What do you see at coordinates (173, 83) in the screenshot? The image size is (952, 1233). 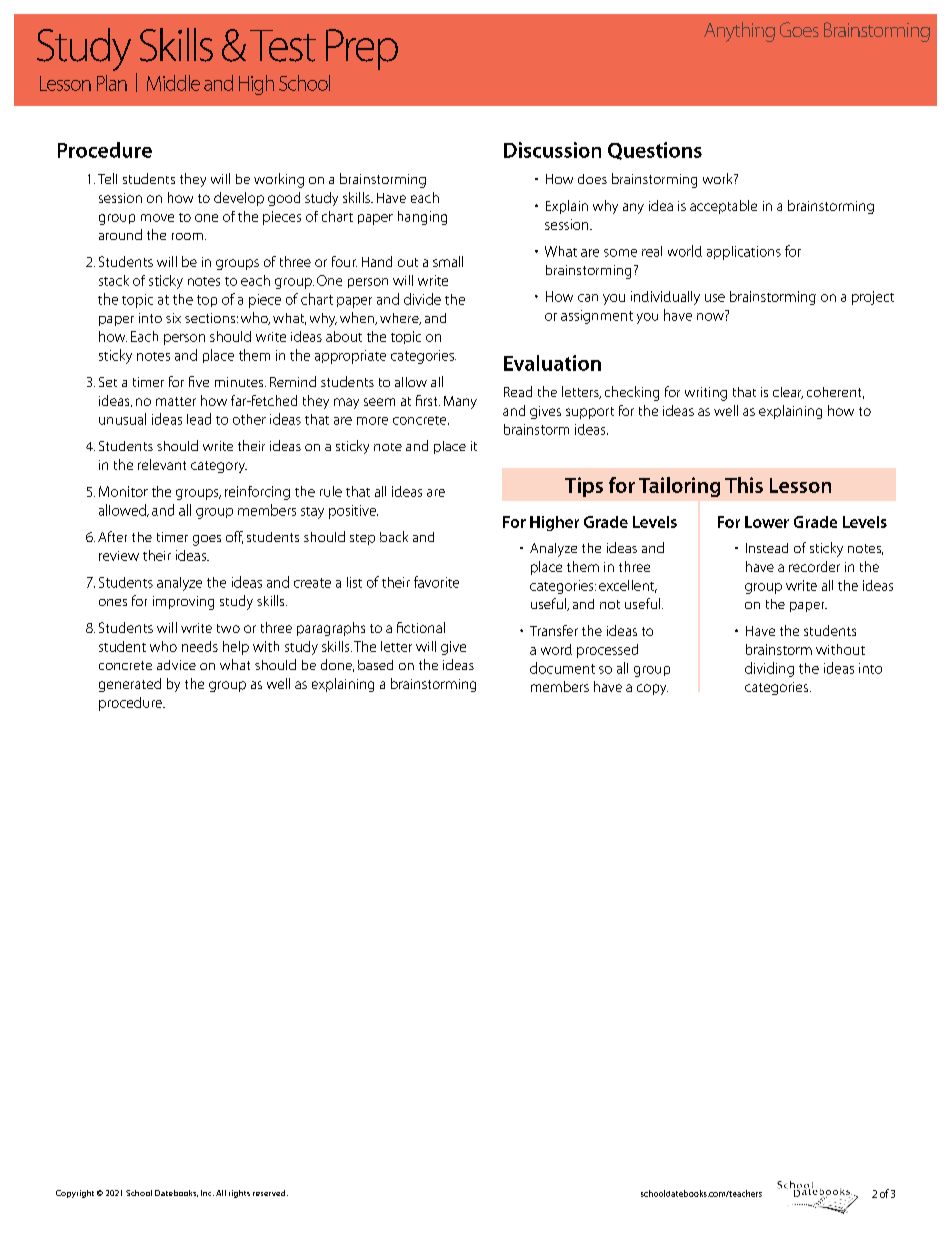 I see `Middle` at bounding box center [173, 83].
